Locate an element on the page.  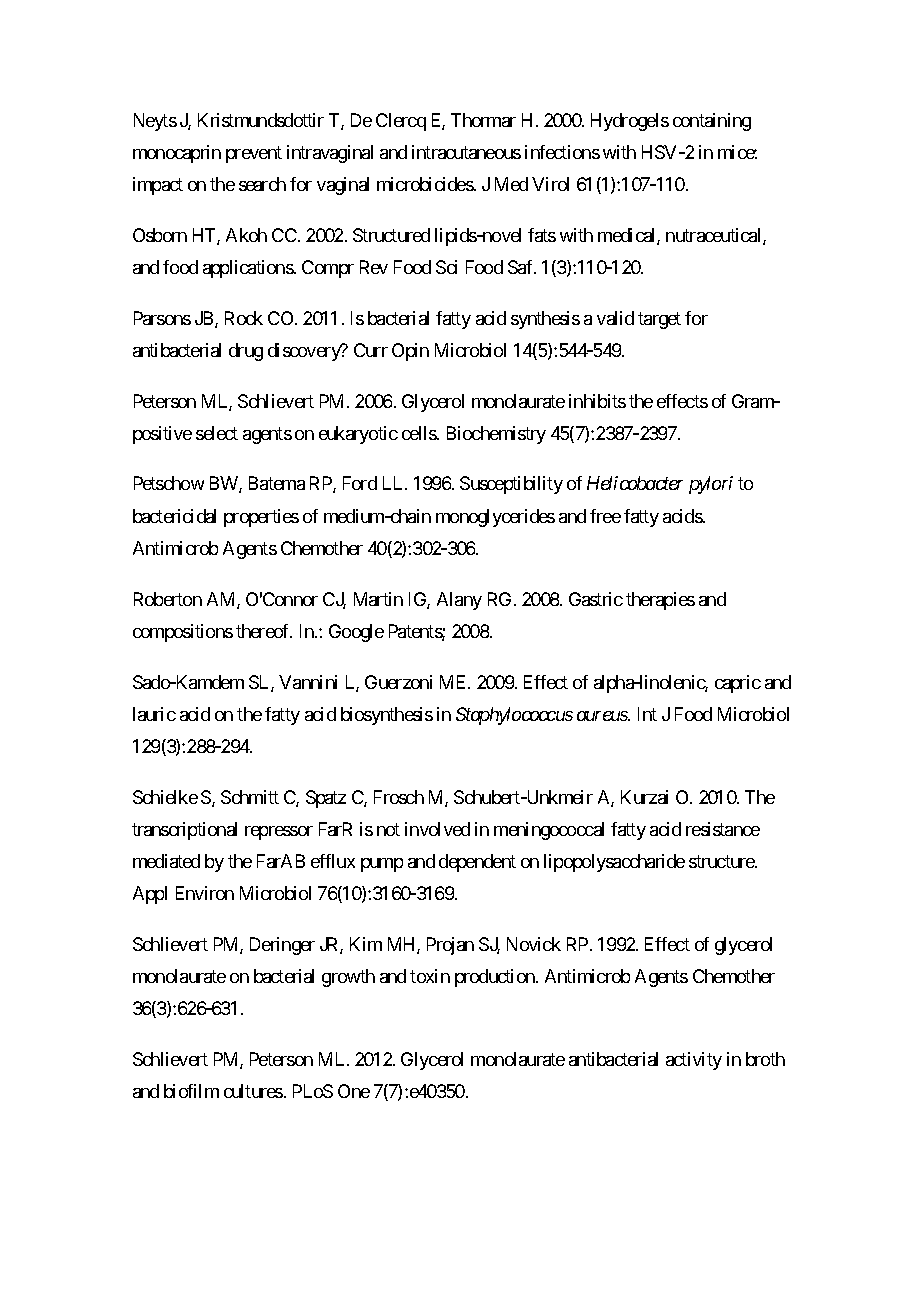
prevent is located at coordinates (254, 154).
